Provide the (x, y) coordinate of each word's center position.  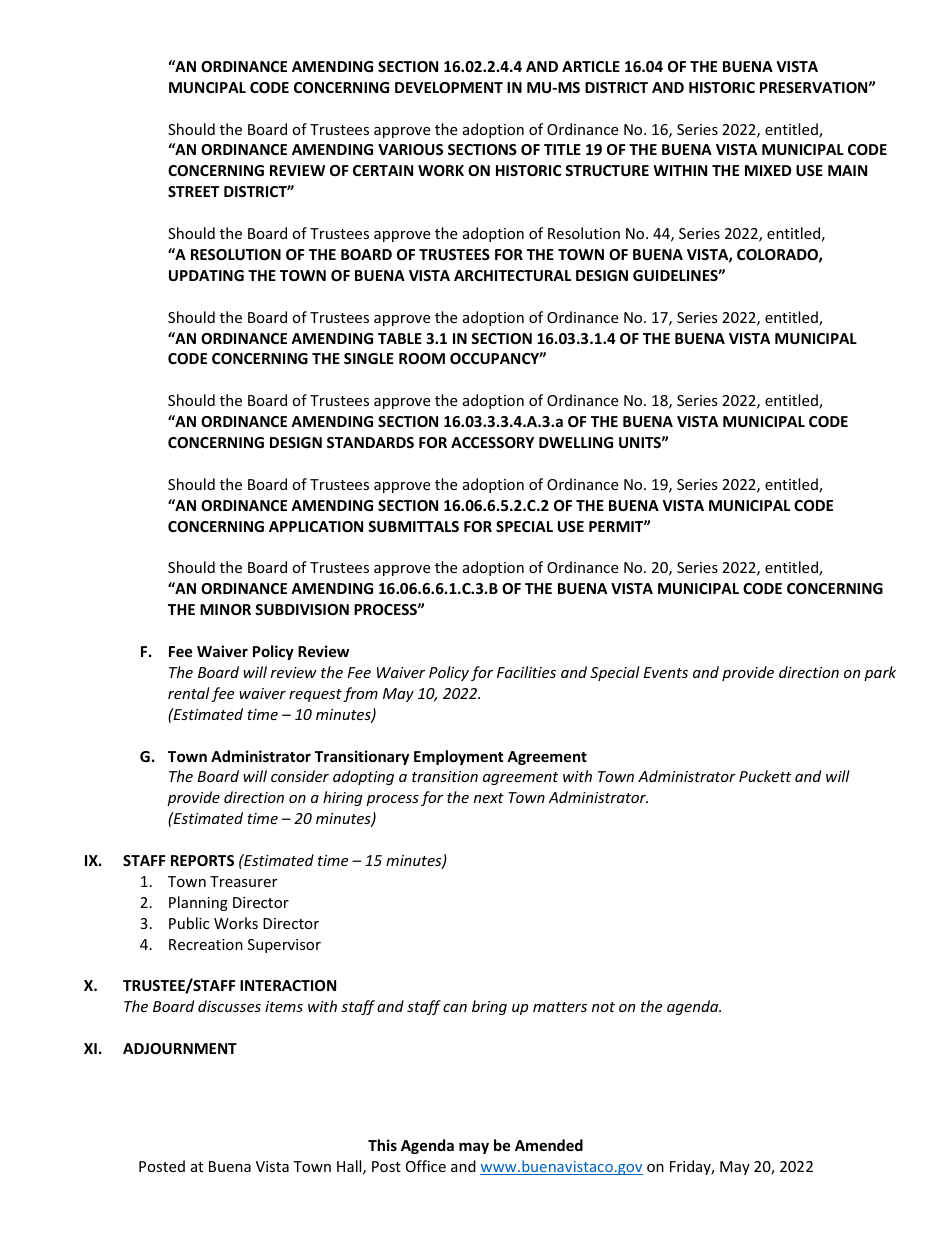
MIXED (768, 170)
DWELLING (576, 442)
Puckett (765, 776)
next (489, 798)
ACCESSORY (492, 442)
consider (300, 776)
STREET (193, 191)
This (382, 1145)
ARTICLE (591, 66)
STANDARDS (370, 442)
